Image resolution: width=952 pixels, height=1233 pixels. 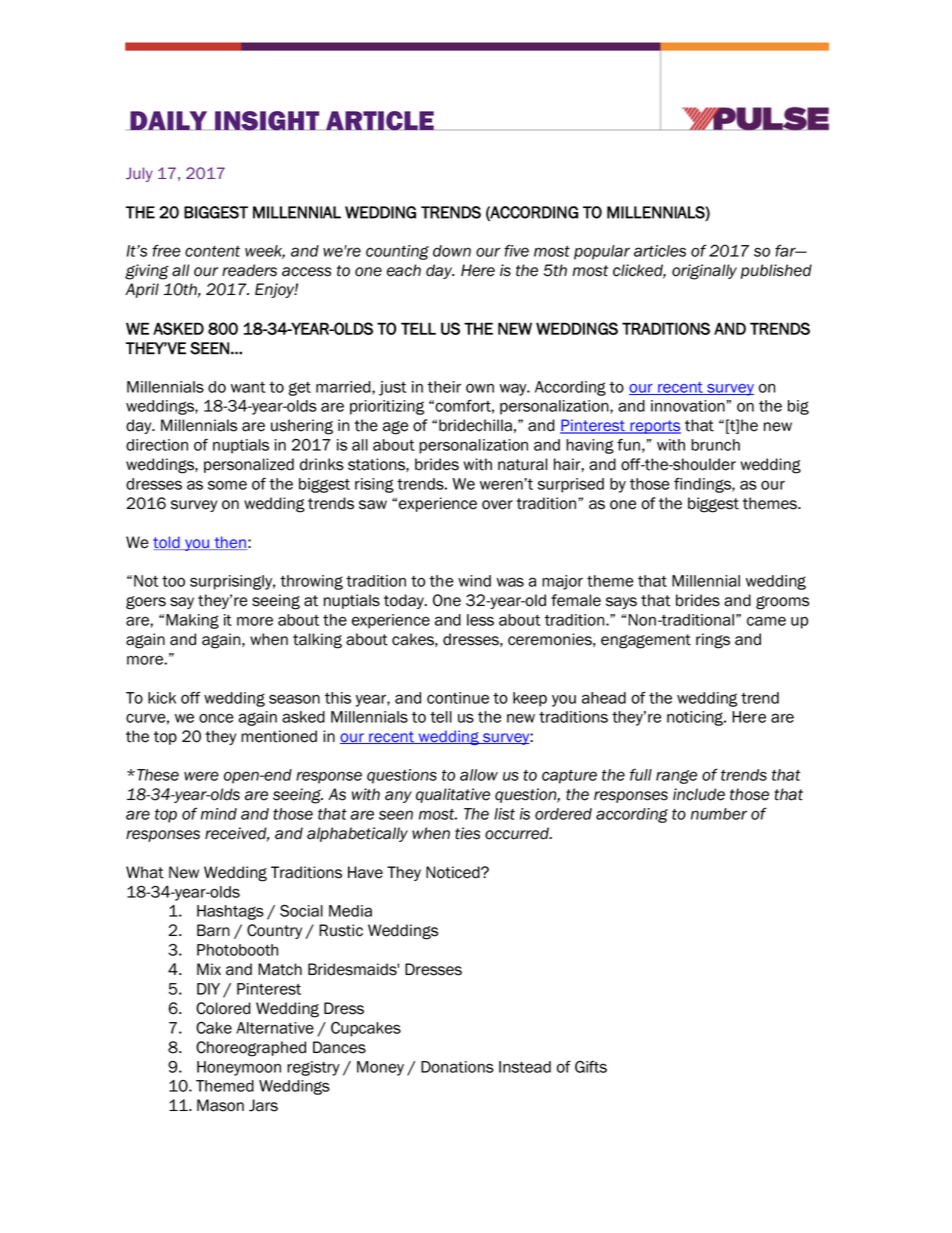 What do you see at coordinates (168, 120) in the document?
I see `DAILY` at bounding box center [168, 120].
